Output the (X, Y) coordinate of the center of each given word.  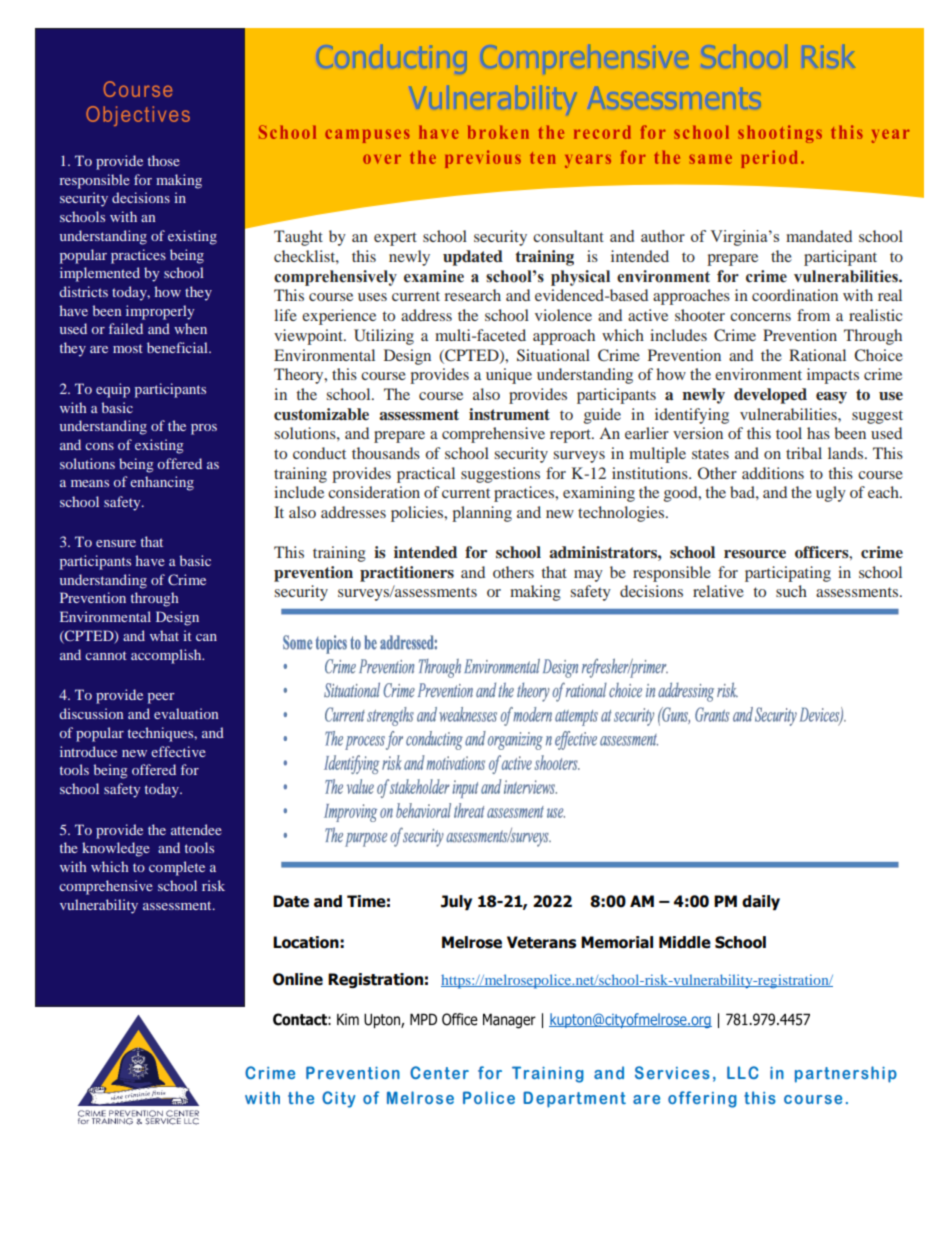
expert (395, 239)
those (164, 160)
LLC (742, 1072)
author (663, 236)
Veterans (541, 942)
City (338, 1099)
